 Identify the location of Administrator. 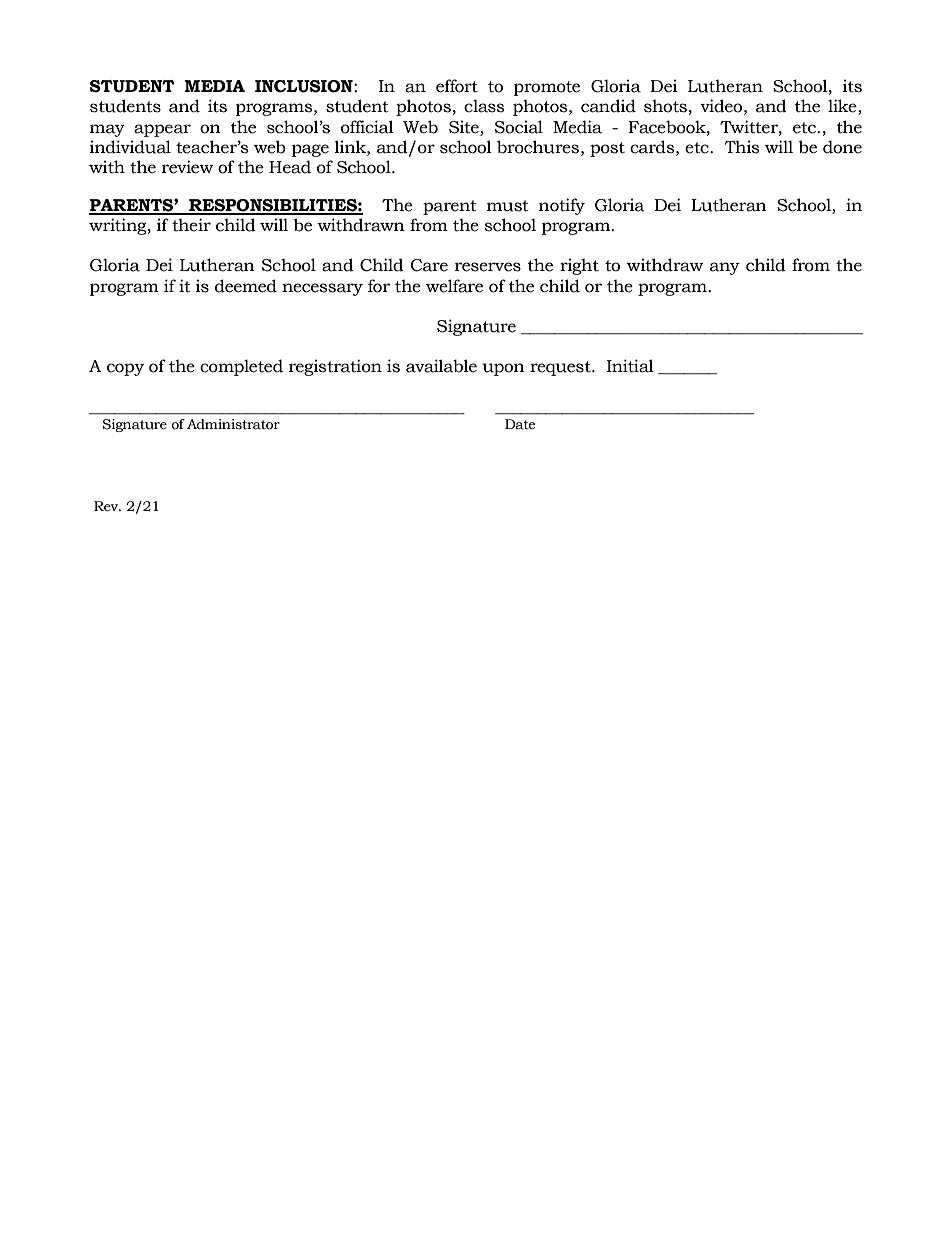
(233, 424).
